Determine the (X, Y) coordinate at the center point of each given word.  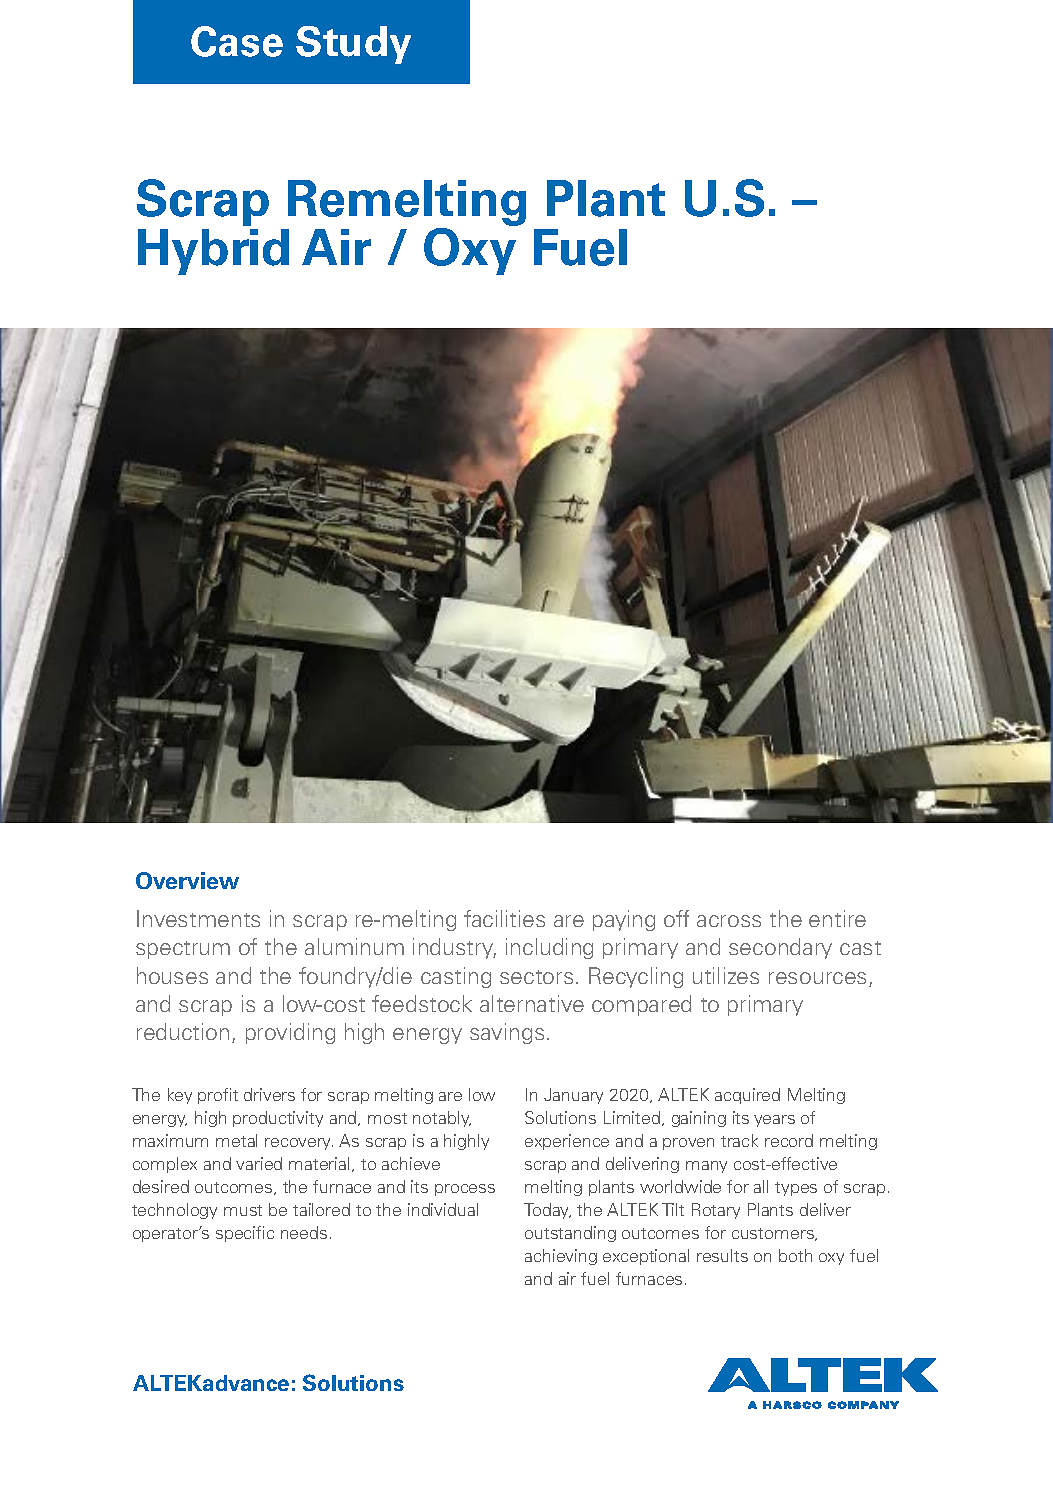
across (729, 921)
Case (237, 41)
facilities (504, 918)
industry (454, 948)
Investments (198, 918)
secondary (780, 948)
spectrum (183, 950)
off (676, 918)
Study (353, 45)
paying (624, 920)
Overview (187, 880)
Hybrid (213, 252)
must (243, 1210)
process (465, 1190)
